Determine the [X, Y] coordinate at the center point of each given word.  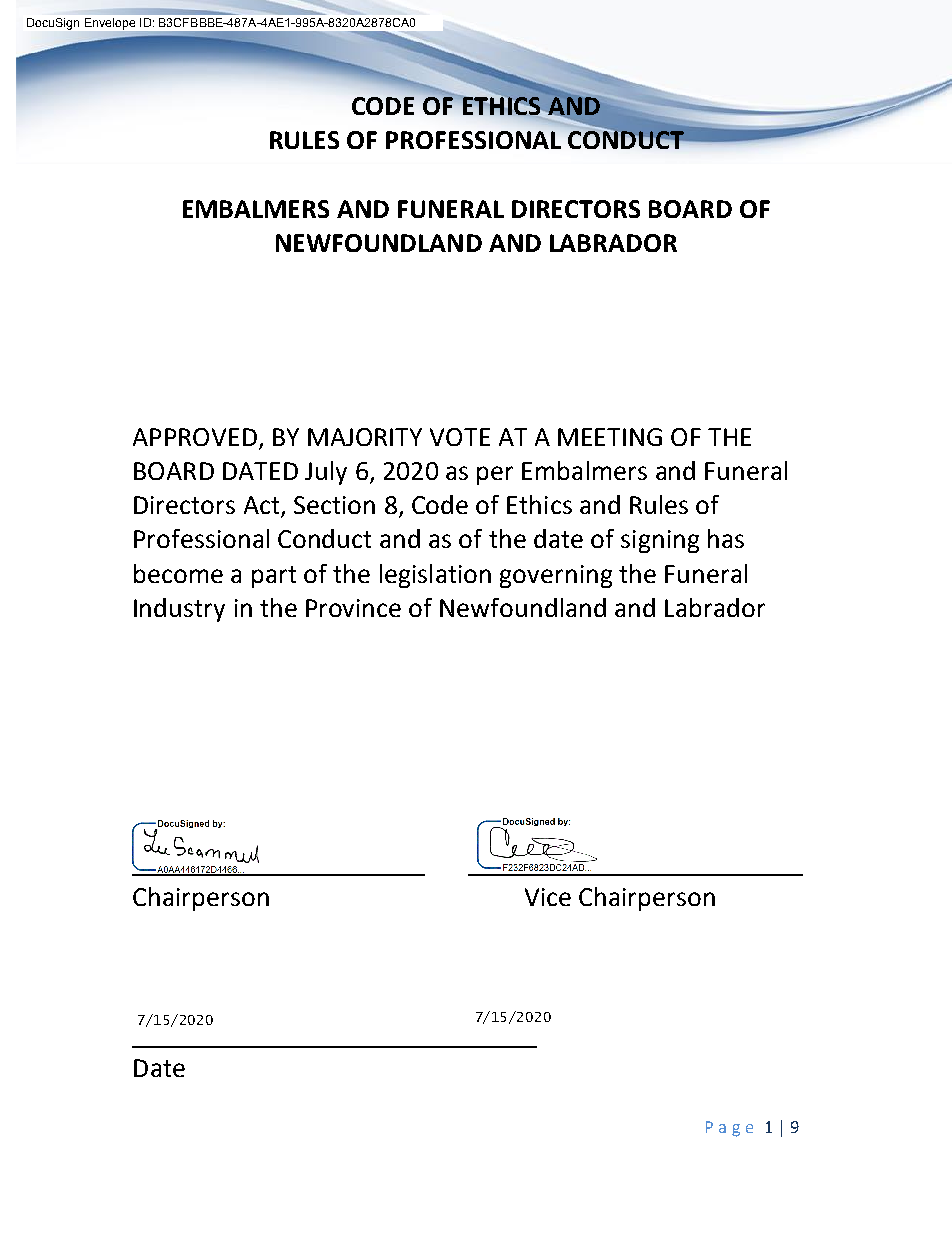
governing [556, 576]
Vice [548, 897]
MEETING [610, 437]
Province [353, 608]
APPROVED [195, 437]
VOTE [460, 437]
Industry [179, 610]
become [178, 573]
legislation [435, 576]
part [274, 577]
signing [660, 541]
